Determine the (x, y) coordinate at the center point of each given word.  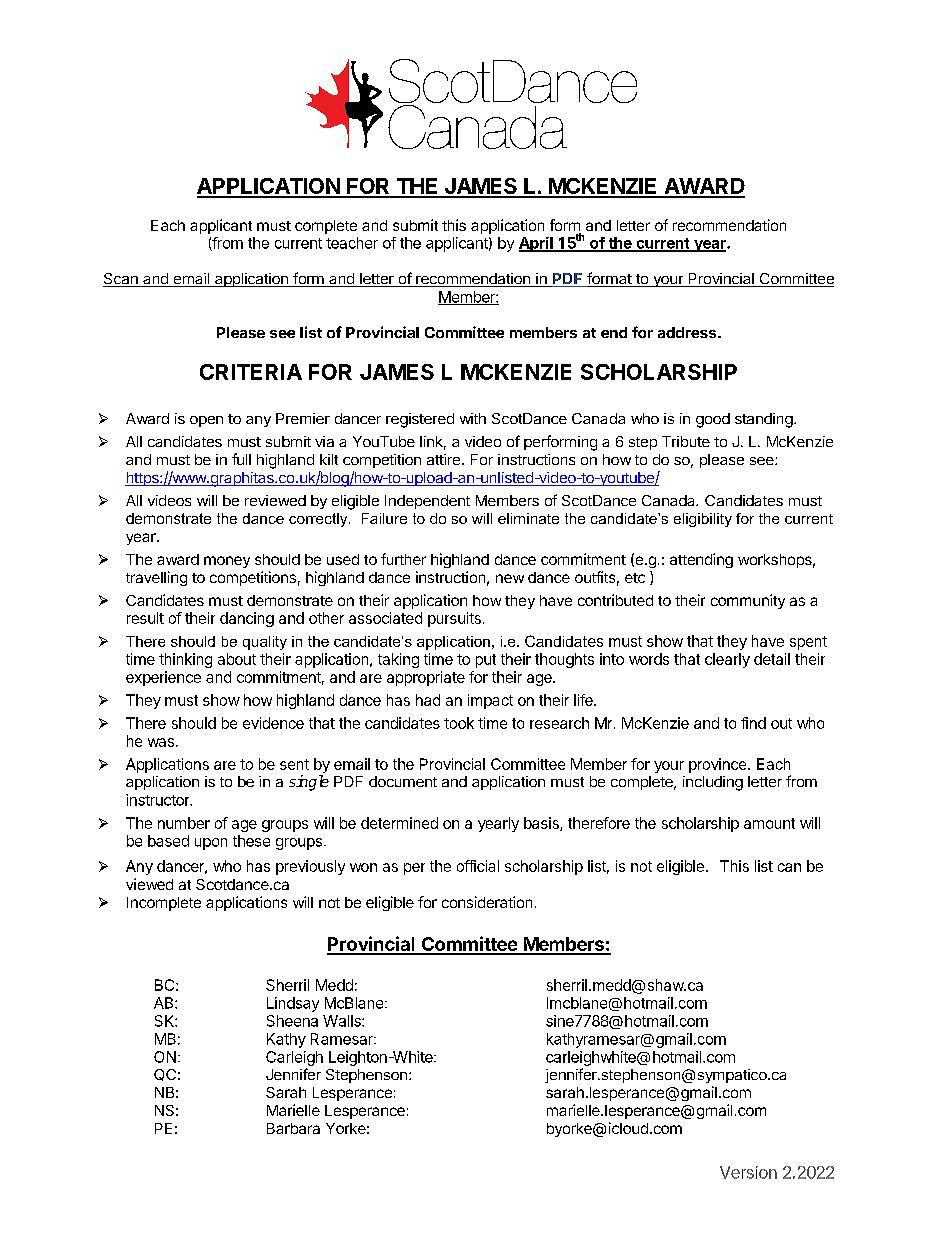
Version (748, 1172)
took (459, 723)
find (753, 723)
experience (163, 678)
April (537, 244)
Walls (343, 1021)
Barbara (293, 1128)
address (688, 332)
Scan (121, 280)
